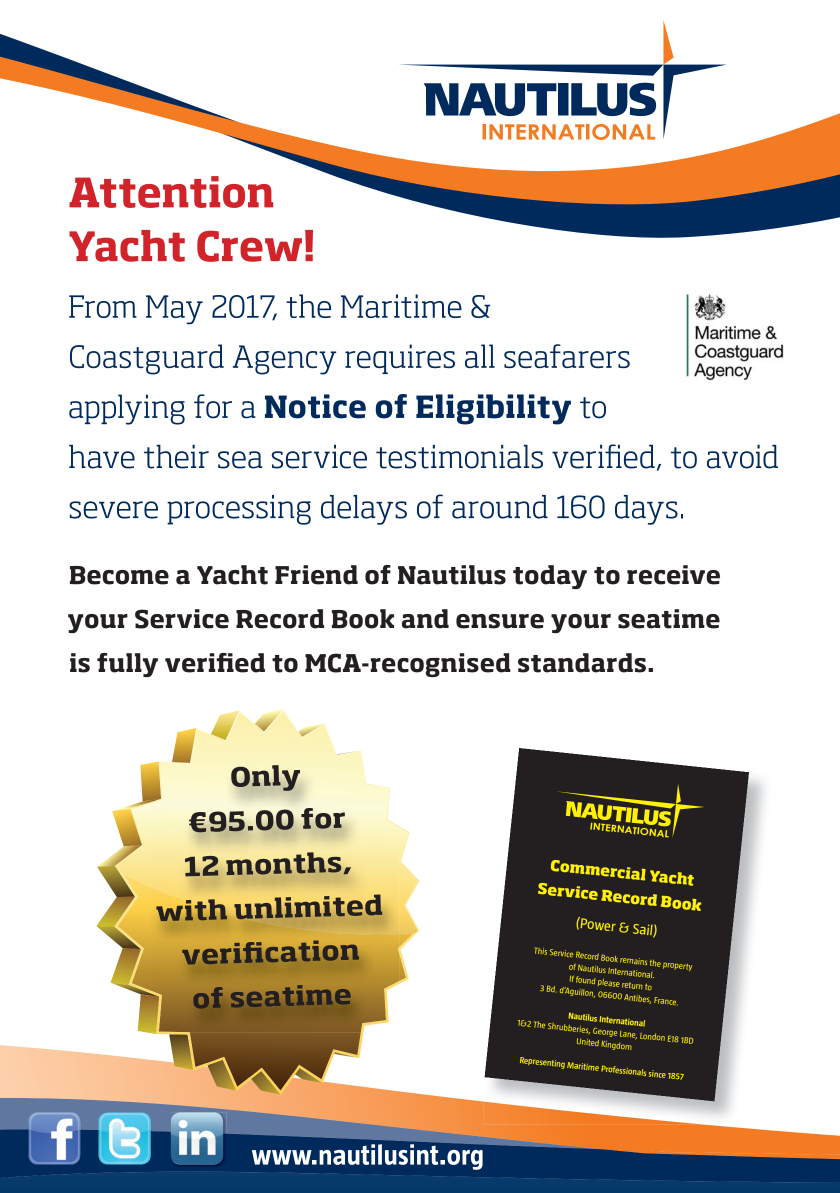  I want to click on applying, so click(127, 409).
